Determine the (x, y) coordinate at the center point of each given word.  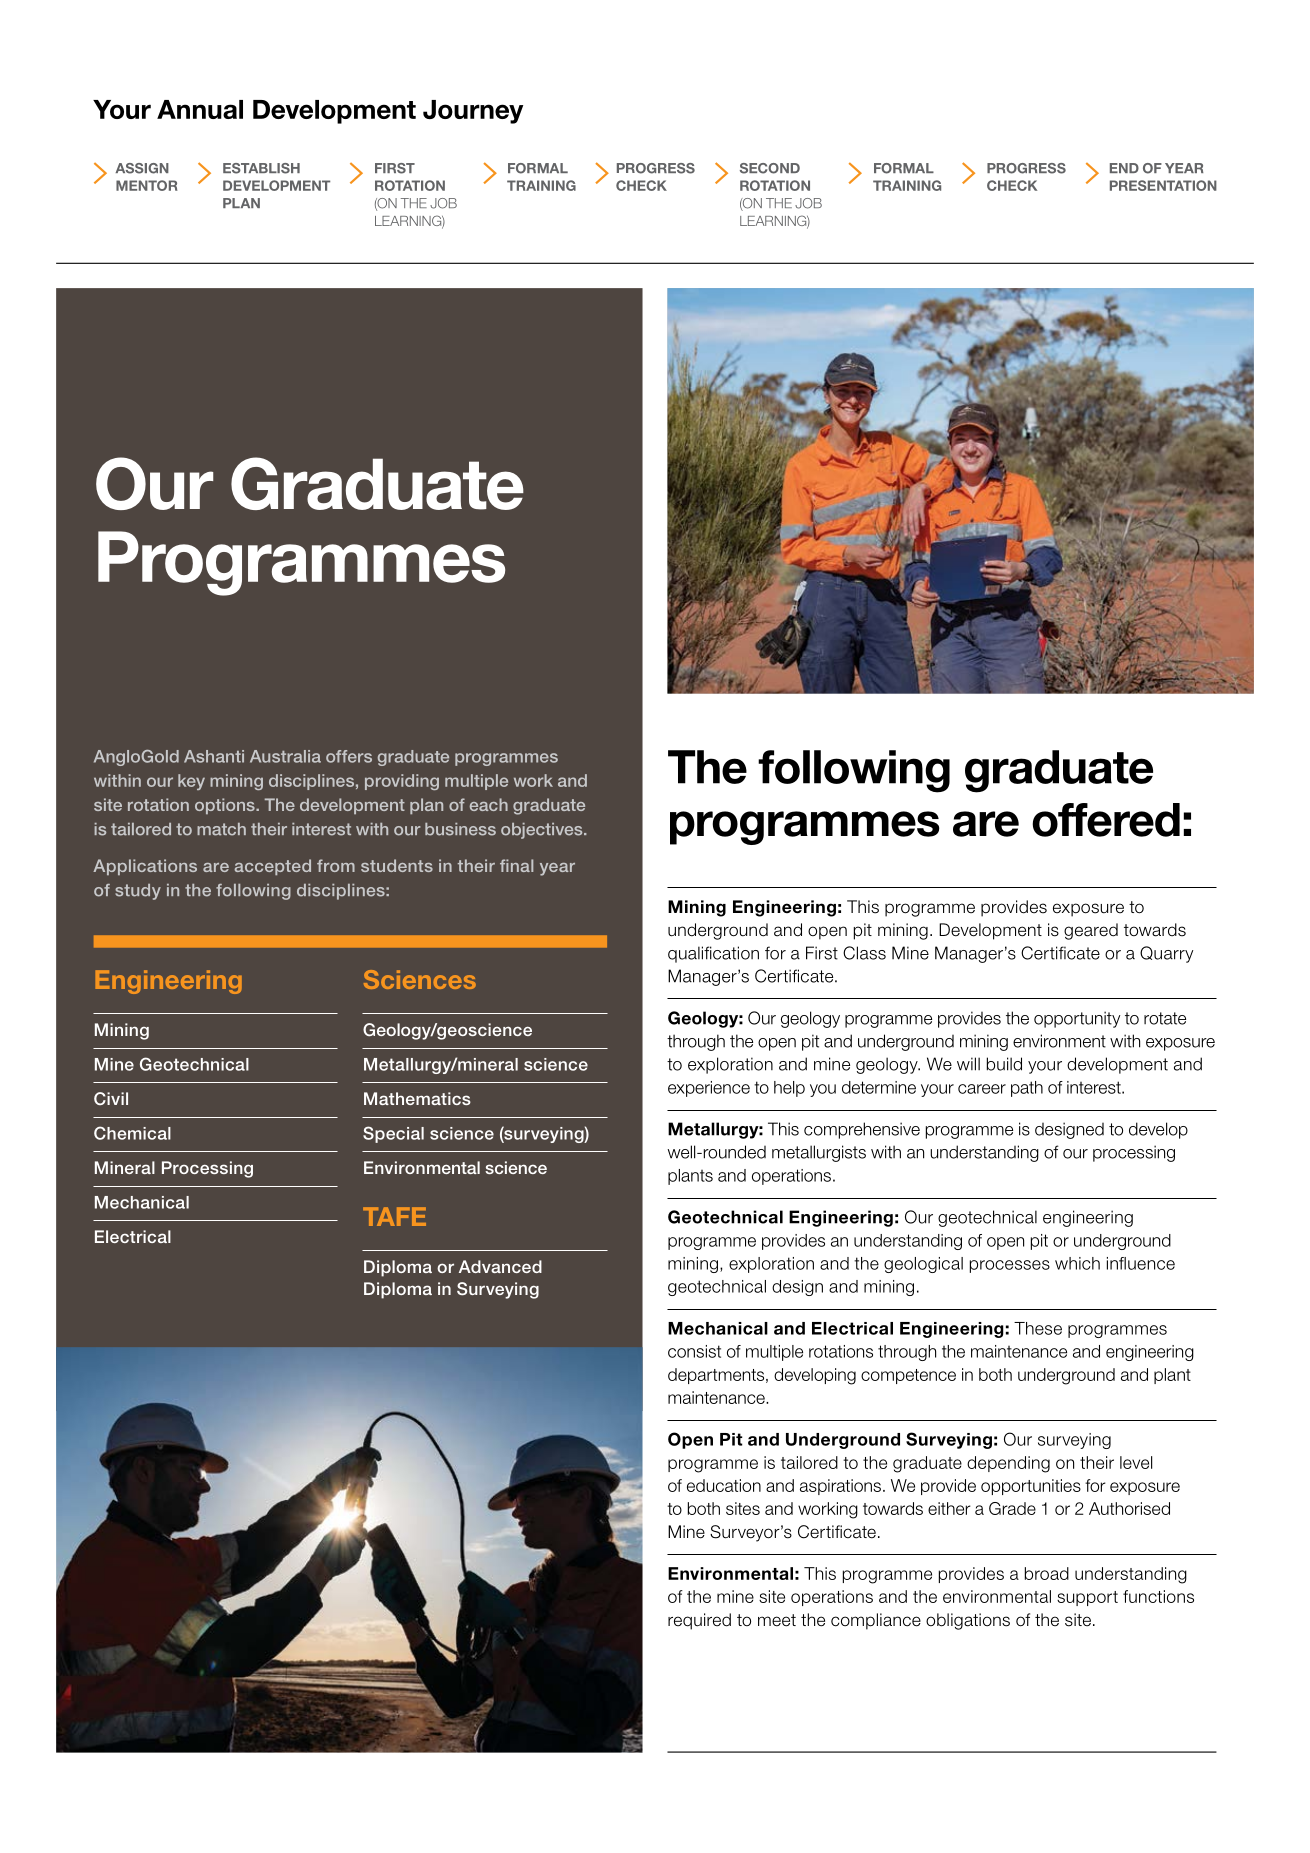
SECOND (770, 168)
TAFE (394, 1216)
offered (1106, 820)
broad (1047, 1573)
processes (1010, 1266)
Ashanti (214, 756)
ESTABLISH (261, 168)
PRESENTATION (1163, 185)
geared (1091, 931)
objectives (543, 831)
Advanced (500, 1266)
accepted (272, 867)
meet (777, 1620)
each (489, 804)
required (699, 1621)
